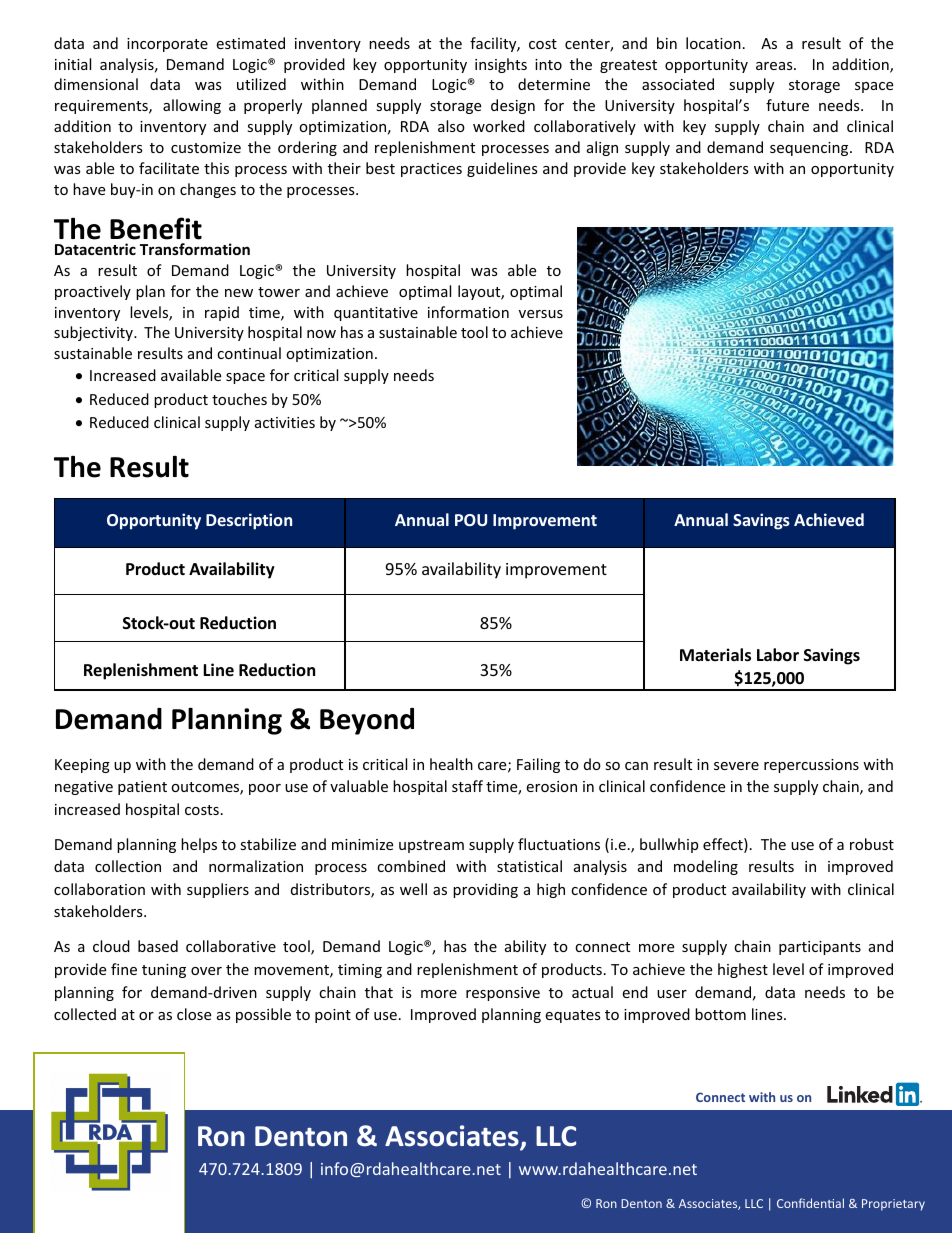 The height and width of the screenshot is (1233, 952). What do you see at coordinates (715, 655) in the screenshot?
I see `Materials` at bounding box center [715, 655].
